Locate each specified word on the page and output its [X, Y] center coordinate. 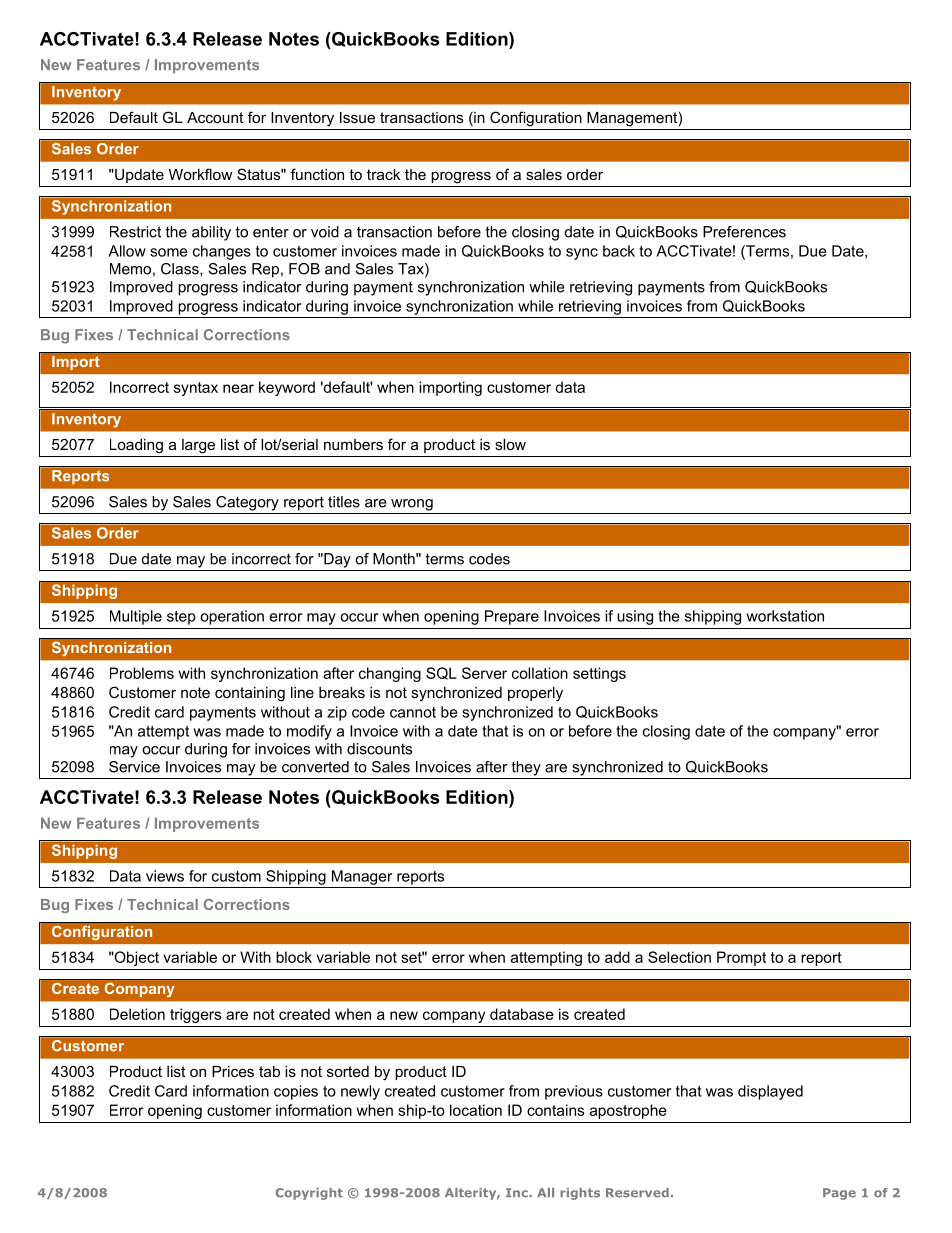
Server [484, 673]
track [383, 174]
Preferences [744, 232]
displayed [770, 1092]
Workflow [200, 174]
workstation [785, 616]
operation [232, 617]
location [476, 1110]
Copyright [309, 1194]
